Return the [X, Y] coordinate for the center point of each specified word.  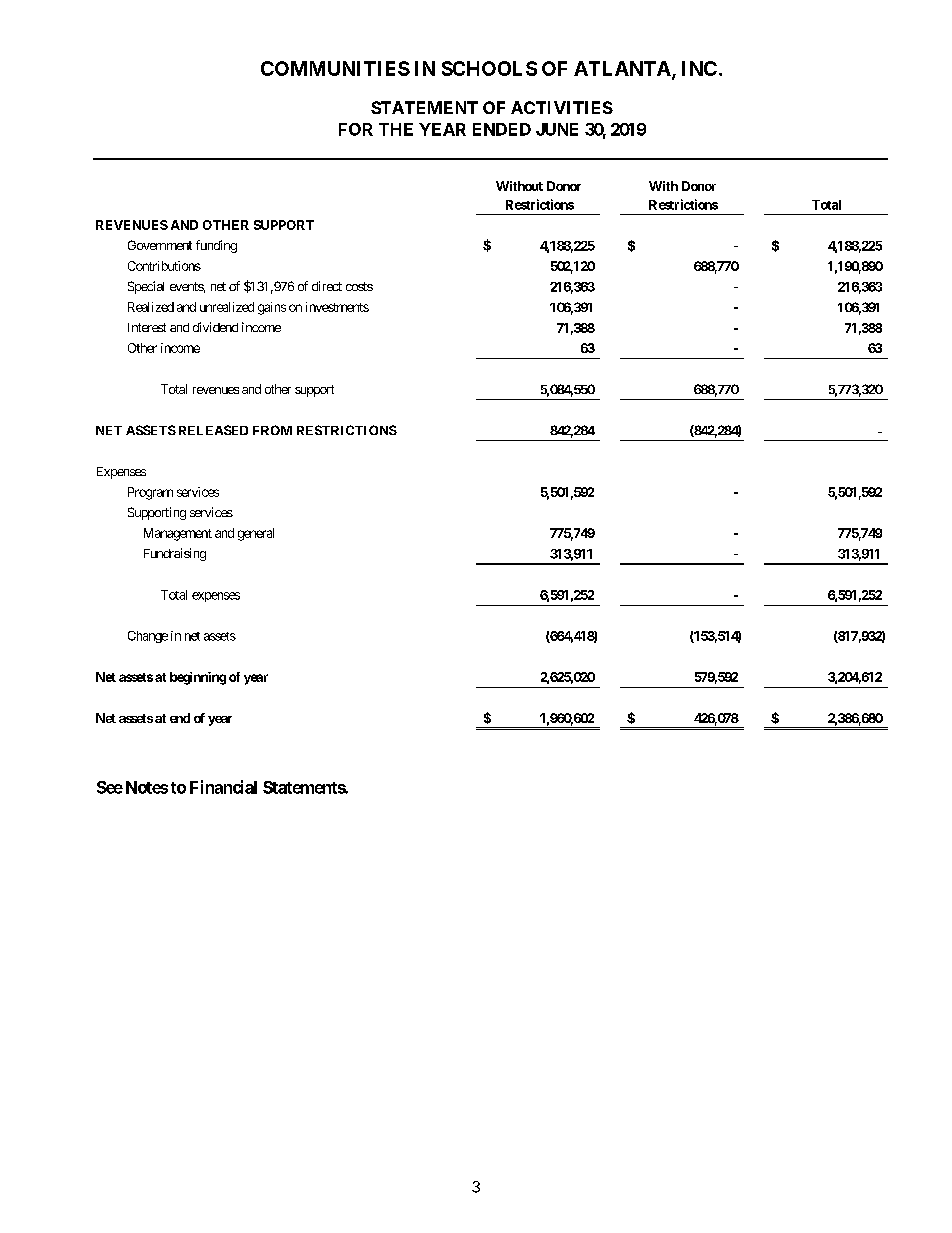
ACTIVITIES [562, 107]
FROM [272, 430]
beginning [198, 678]
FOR [356, 129]
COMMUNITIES [335, 68]
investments [337, 307]
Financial [223, 787]
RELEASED [213, 430]
